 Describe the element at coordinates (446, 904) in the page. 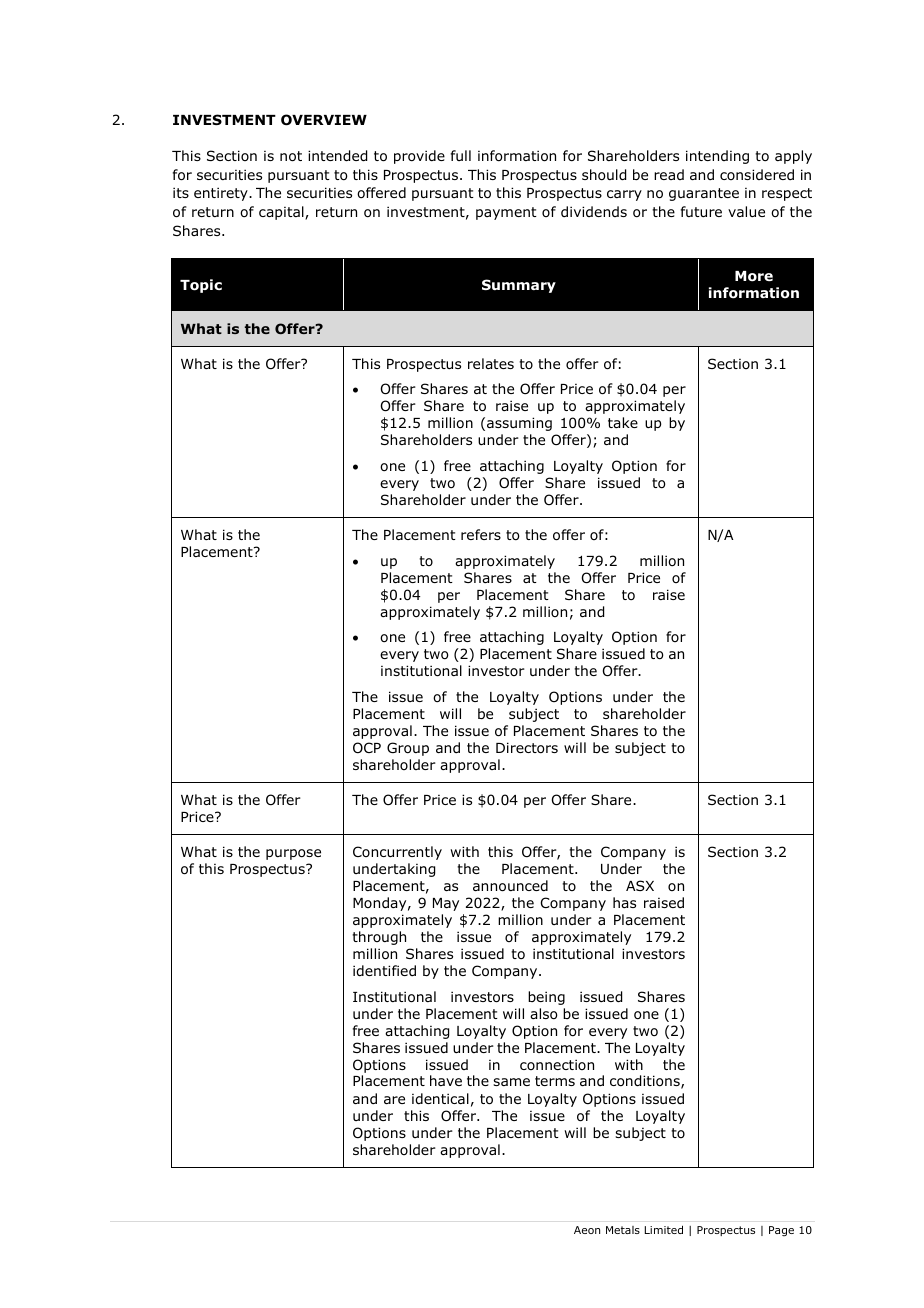

I see `May` at that location.
